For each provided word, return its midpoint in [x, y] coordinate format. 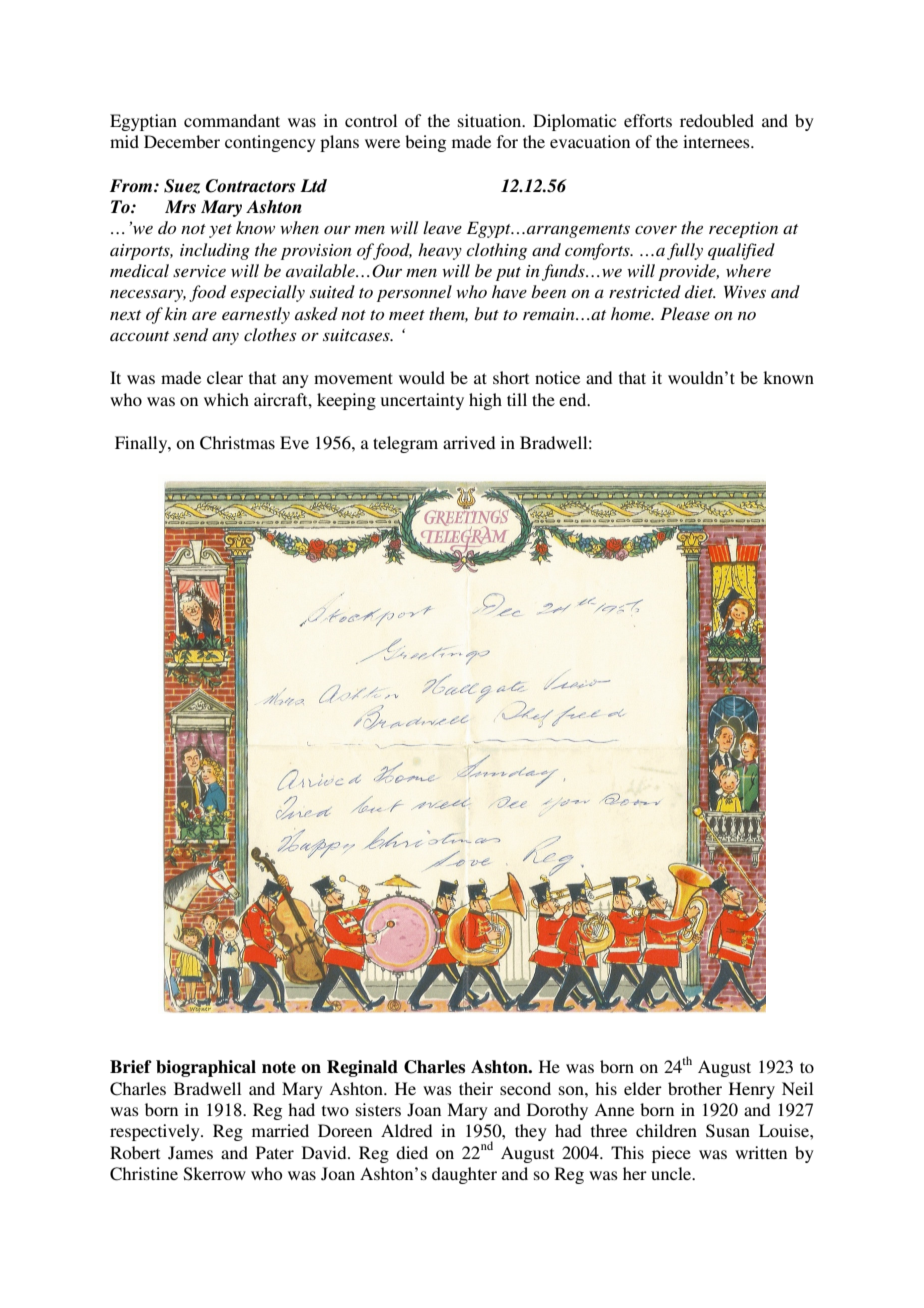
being [425, 143]
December [182, 141]
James [190, 1153]
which [226, 399]
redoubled [717, 120]
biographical [206, 1068]
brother [695, 1088]
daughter [464, 1175]
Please [685, 313]
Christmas [237, 443]
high [485, 401]
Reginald [362, 1068]
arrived [469, 442]
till [517, 399]
